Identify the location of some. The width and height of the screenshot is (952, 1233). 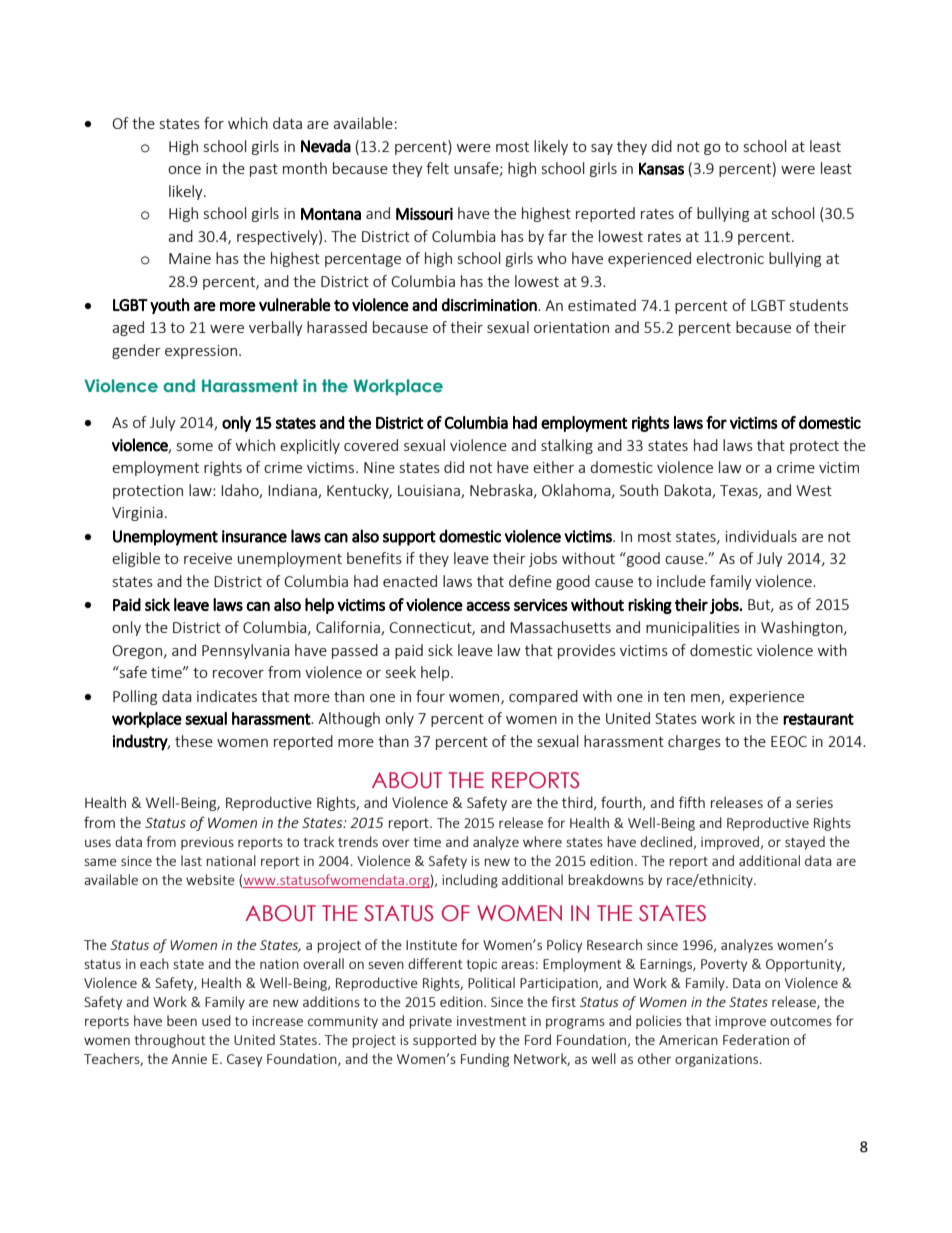
(195, 447).
